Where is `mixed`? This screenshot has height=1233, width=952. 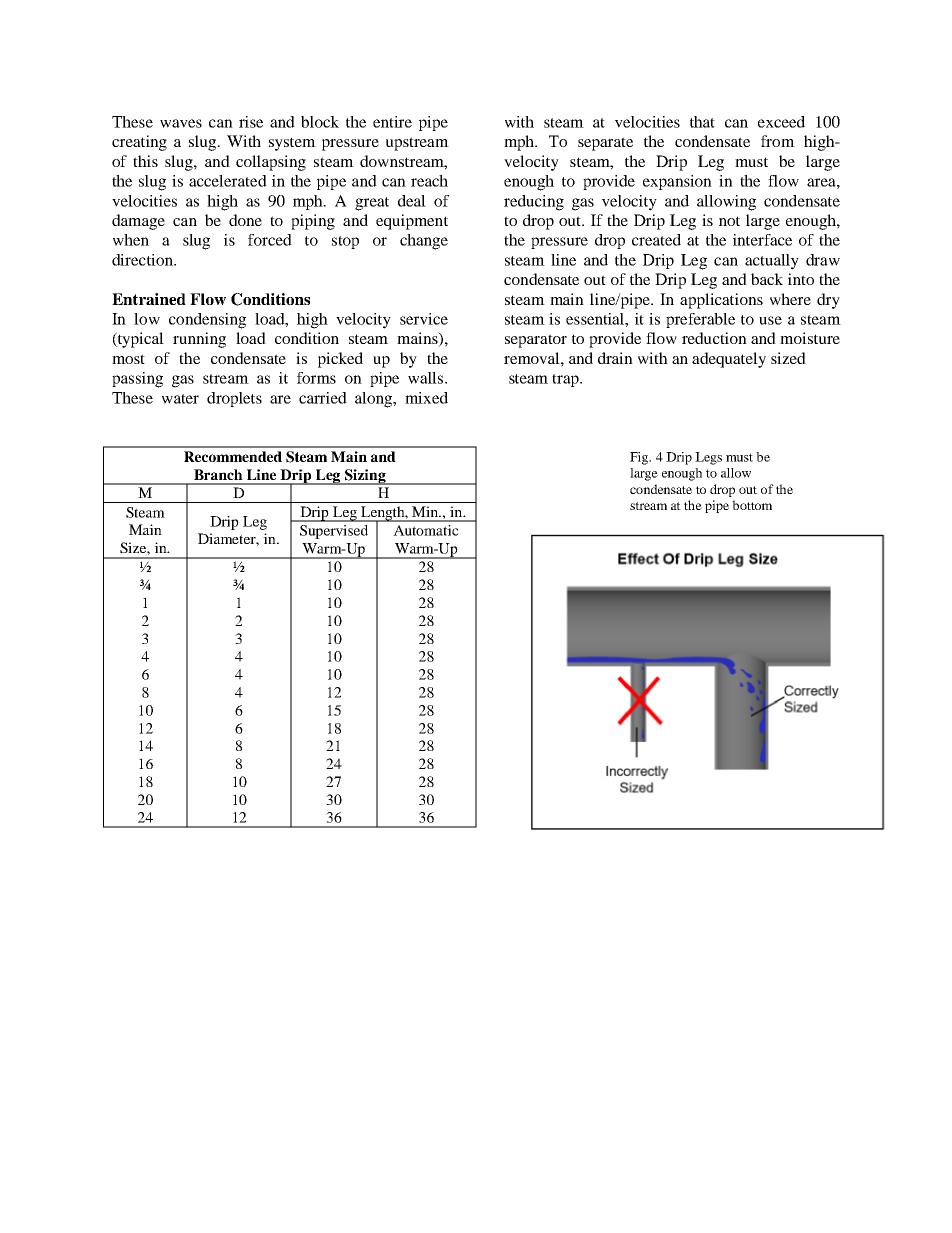
mixed is located at coordinates (426, 398).
